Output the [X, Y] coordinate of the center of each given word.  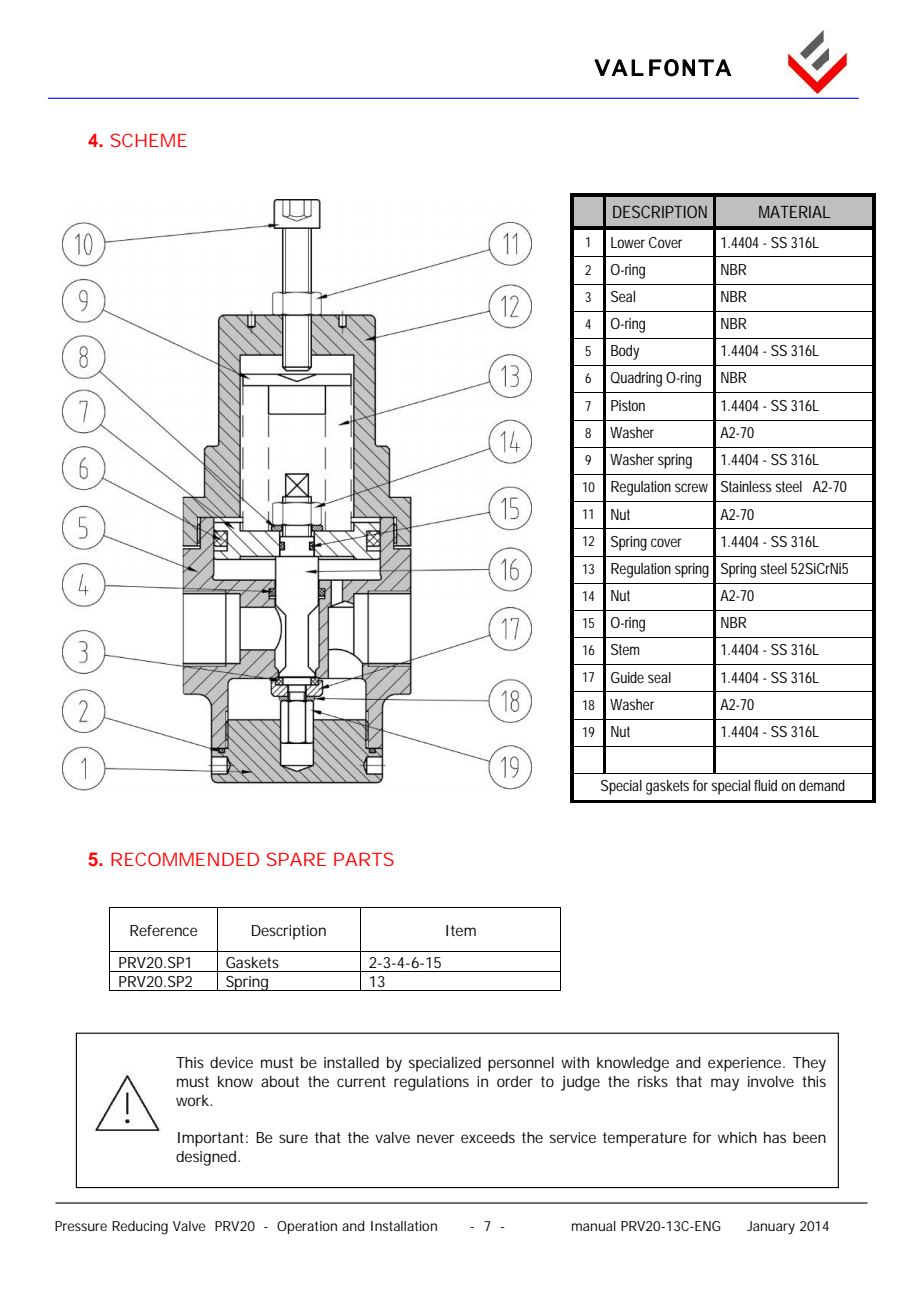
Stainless [746, 486]
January [771, 1228]
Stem [625, 649]
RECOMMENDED [185, 859]
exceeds [488, 1137]
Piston [628, 405]
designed [207, 1158]
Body [625, 352]
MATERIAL [794, 212]
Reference [164, 930]
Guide [627, 677]
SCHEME [149, 140]
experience [746, 1064]
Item [461, 930]
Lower [628, 242]
